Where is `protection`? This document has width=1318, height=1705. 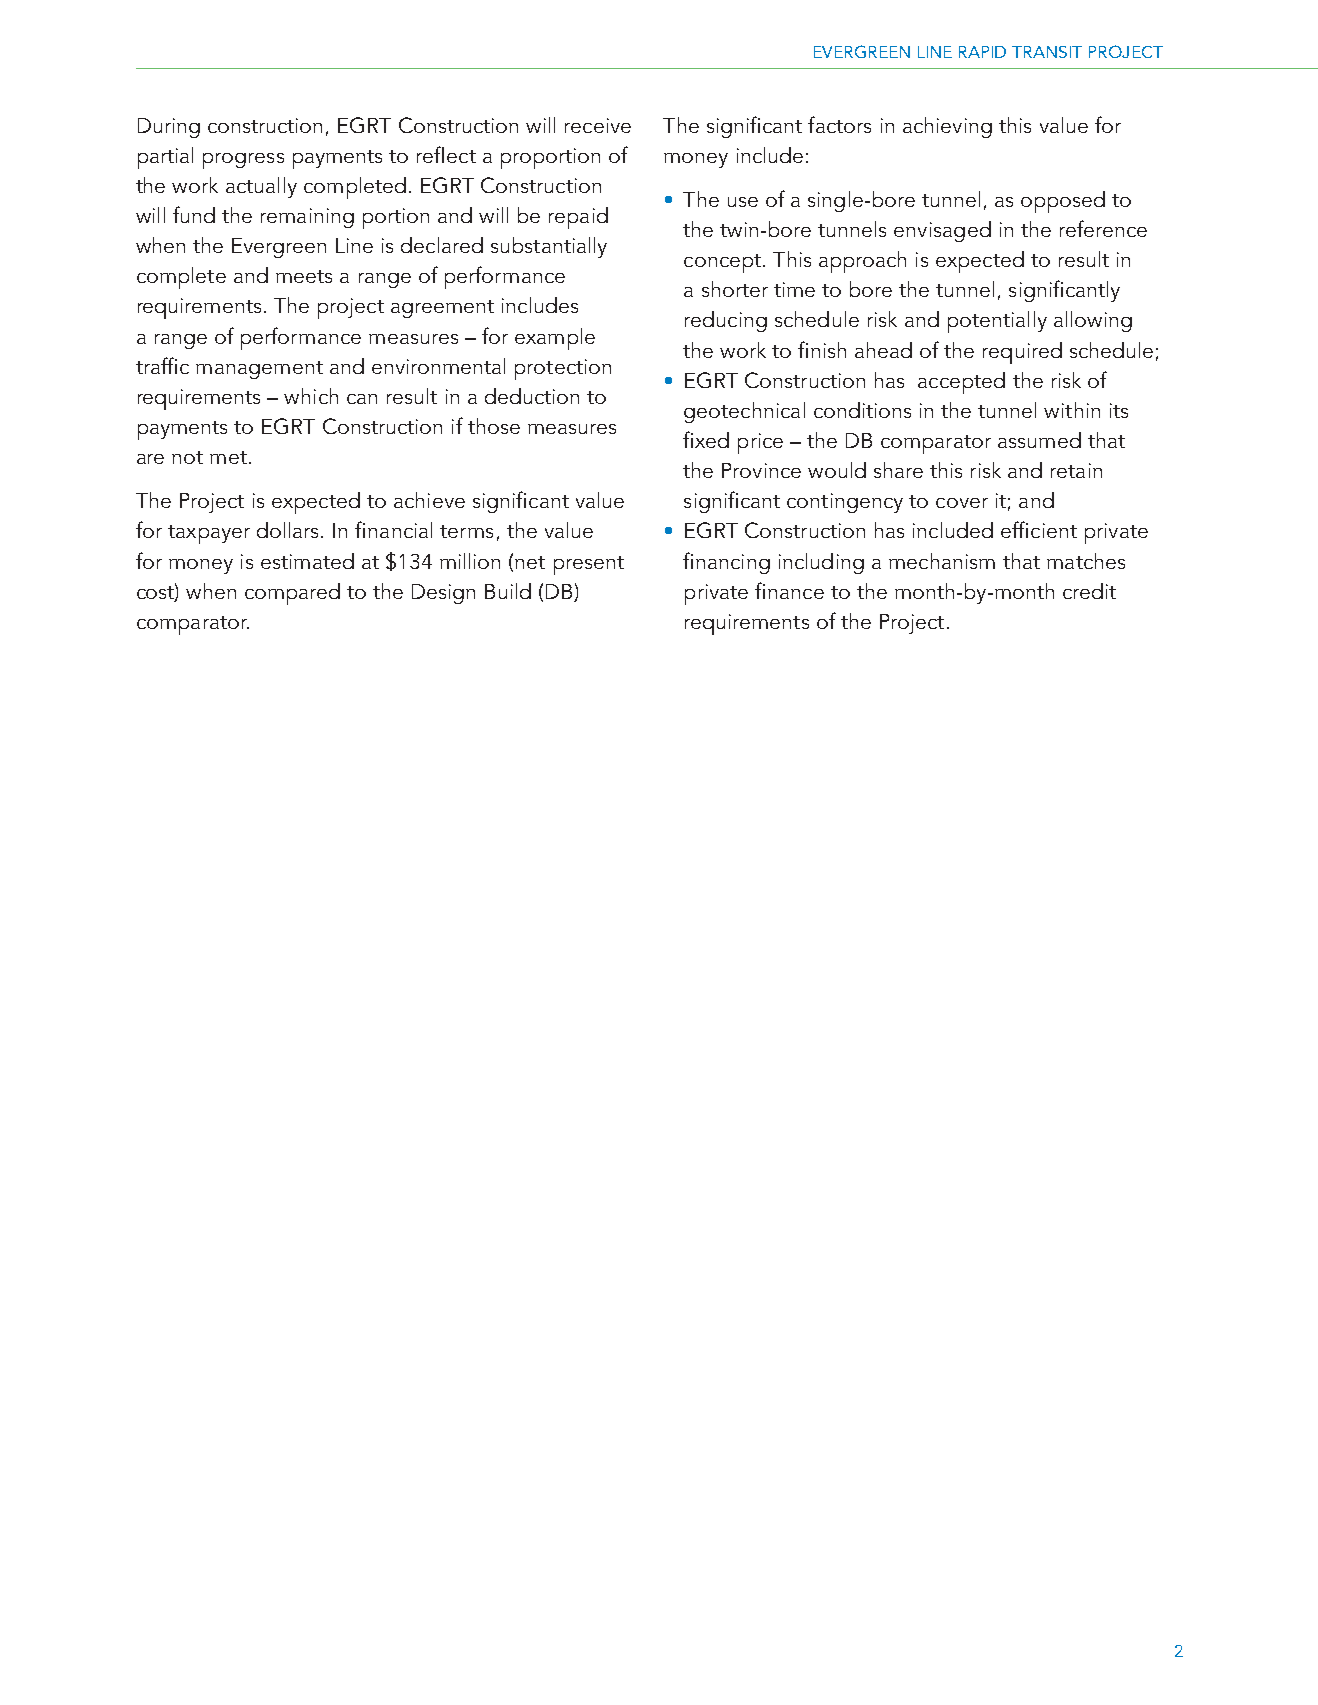
protection is located at coordinates (563, 369).
